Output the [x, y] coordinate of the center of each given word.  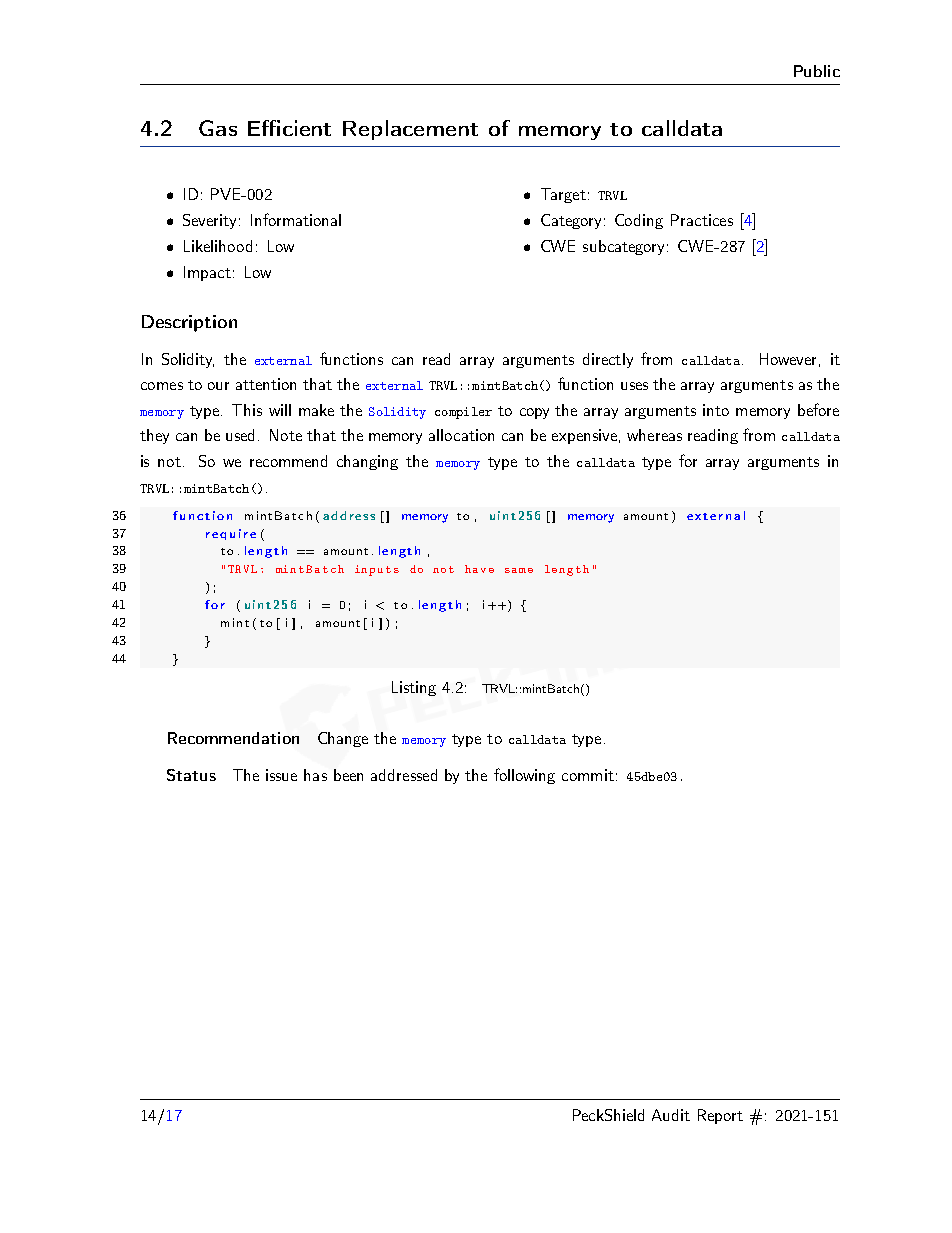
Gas [218, 128]
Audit [671, 1115]
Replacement [410, 130]
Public [817, 71]
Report [720, 1116]
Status [191, 775]
